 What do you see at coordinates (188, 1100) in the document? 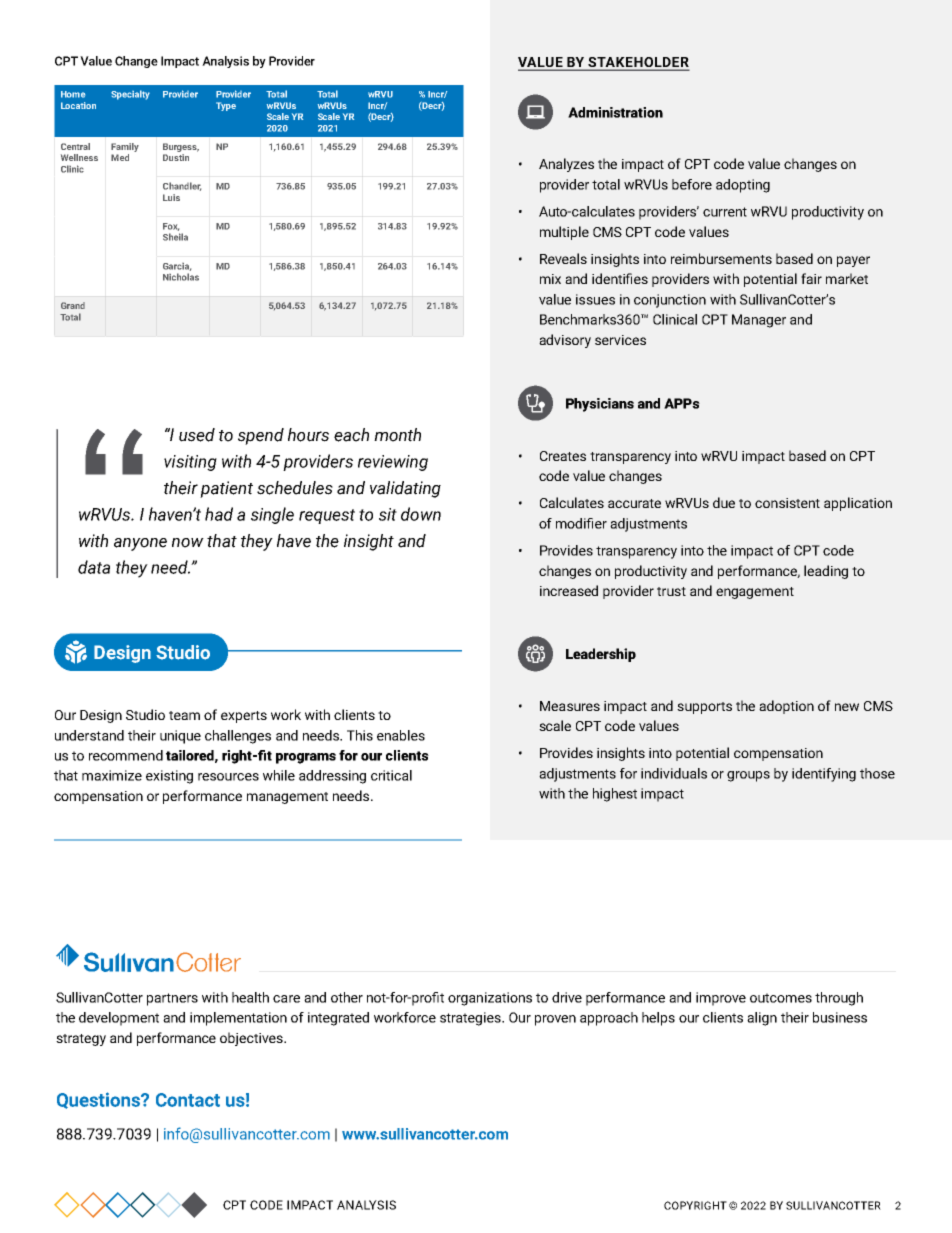
I see `Contact` at bounding box center [188, 1100].
